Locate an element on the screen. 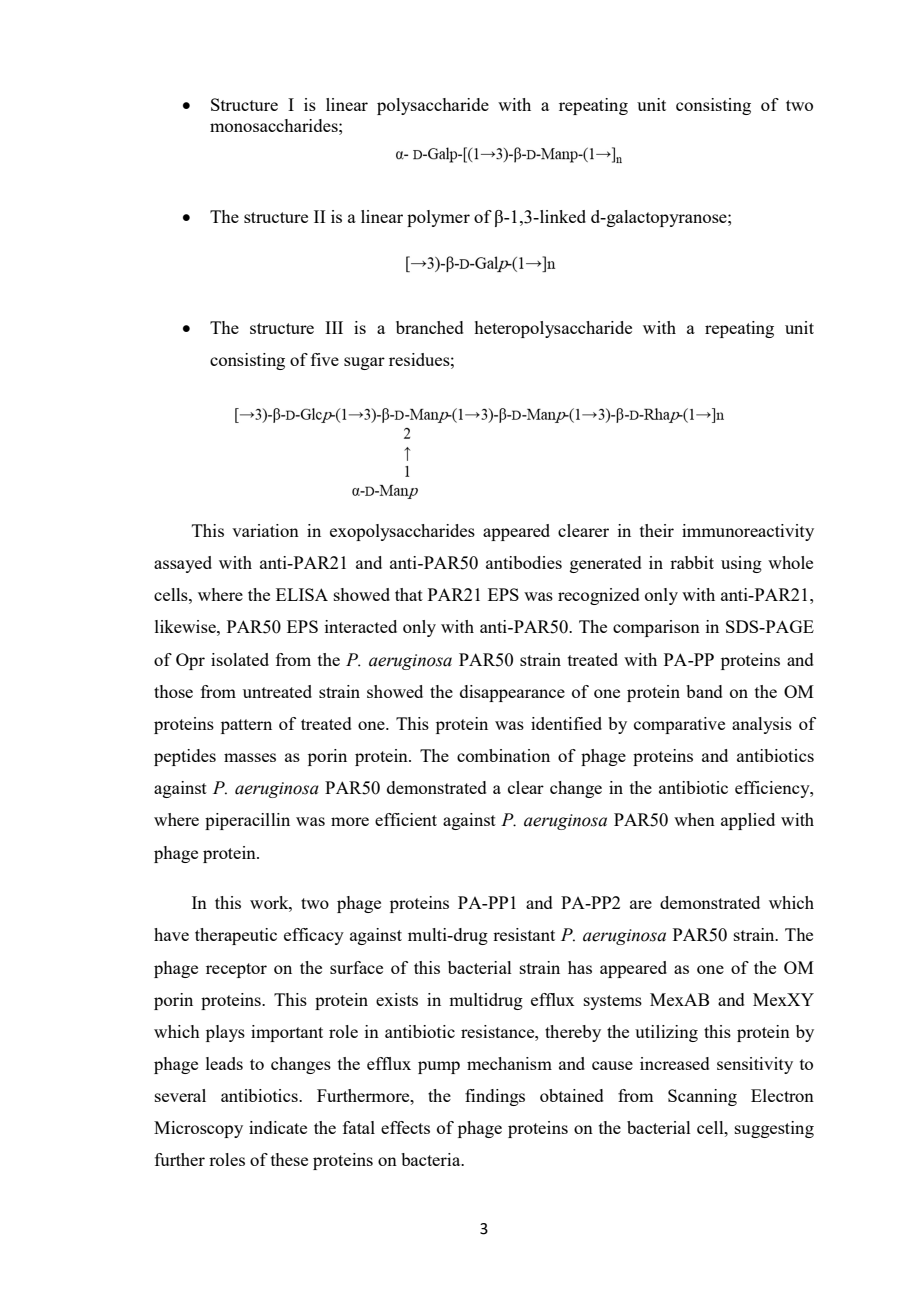 This screenshot has height=1308, width=924. variation is located at coordinates (265, 530).
